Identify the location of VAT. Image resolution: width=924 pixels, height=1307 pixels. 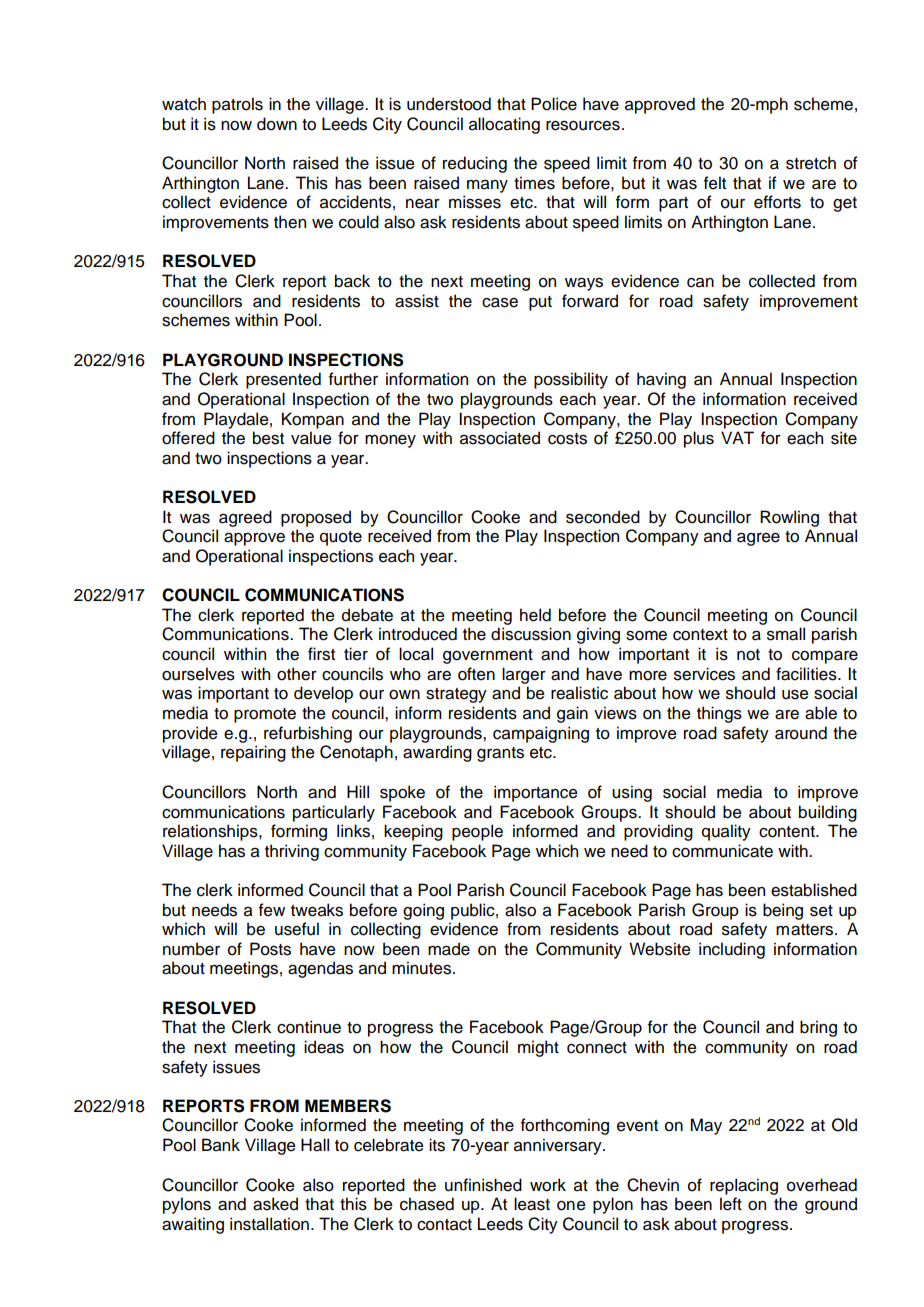
(737, 437).
